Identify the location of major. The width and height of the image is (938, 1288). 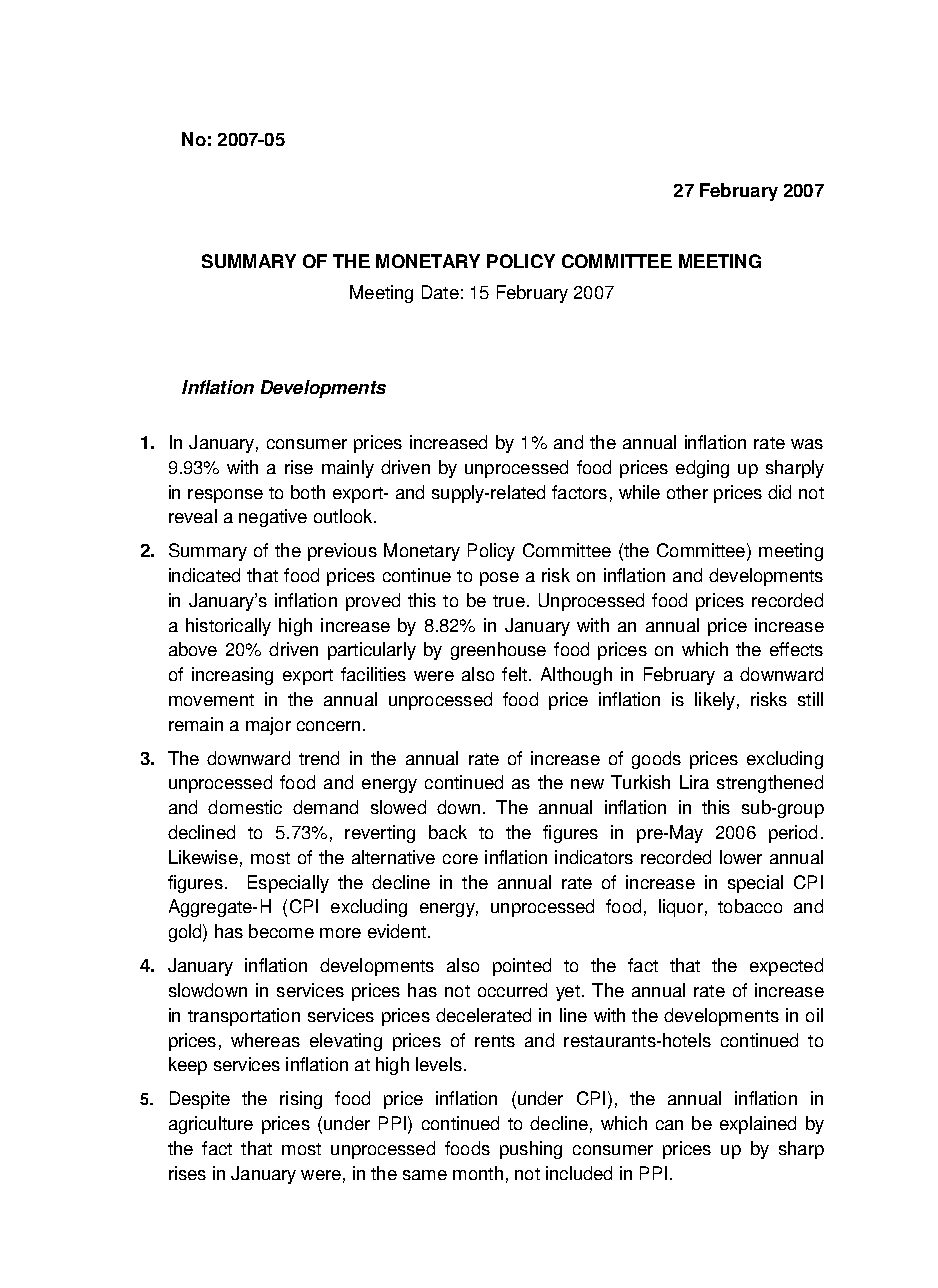
(268, 726).
